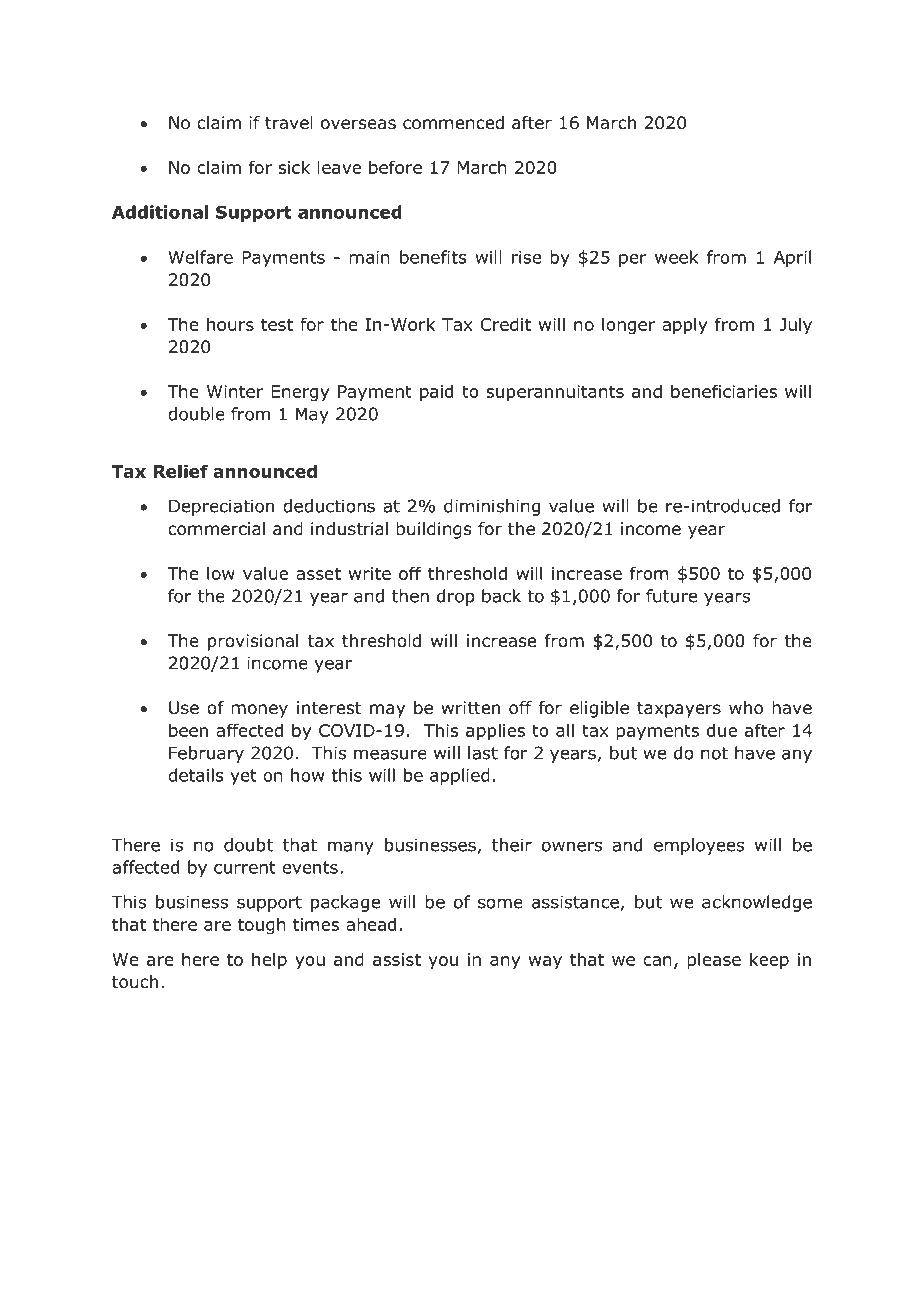 The image size is (924, 1308). What do you see at coordinates (453, 123) in the document?
I see `commenced` at bounding box center [453, 123].
